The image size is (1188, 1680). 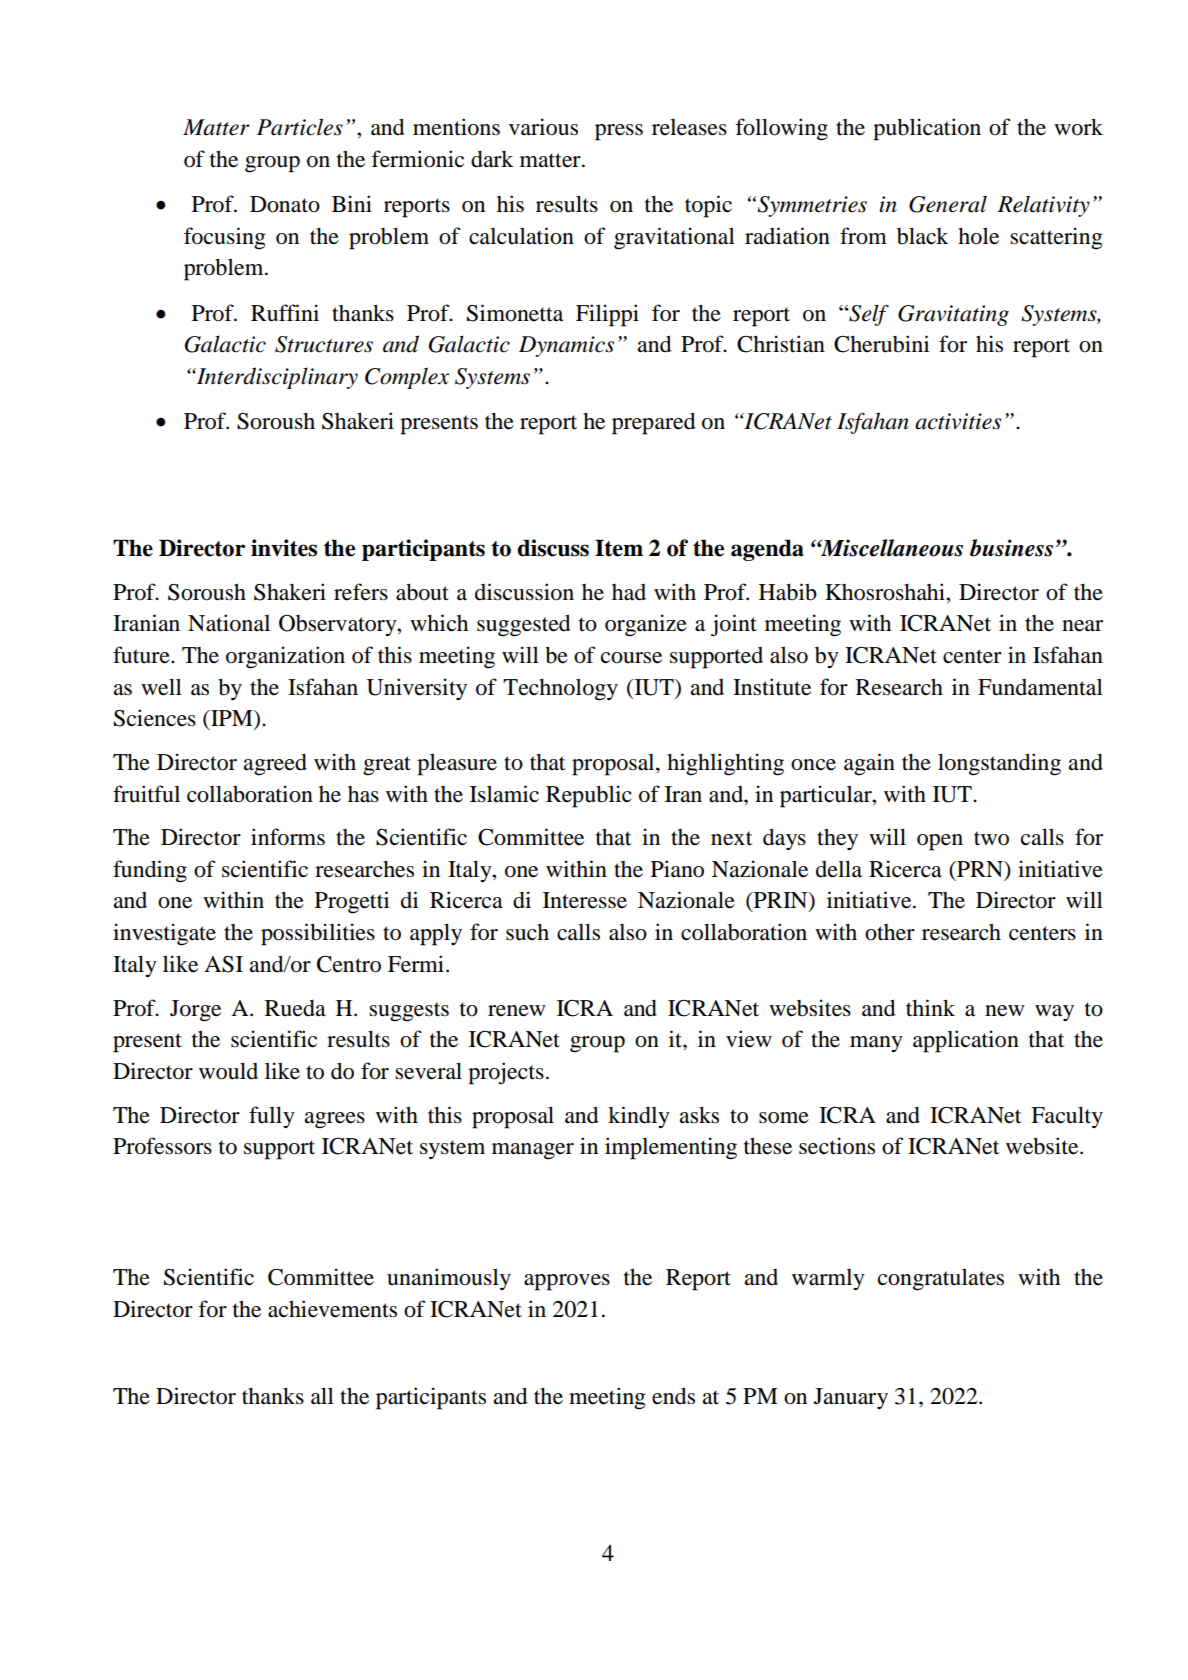 I want to click on activities, so click(x=958, y=421).
